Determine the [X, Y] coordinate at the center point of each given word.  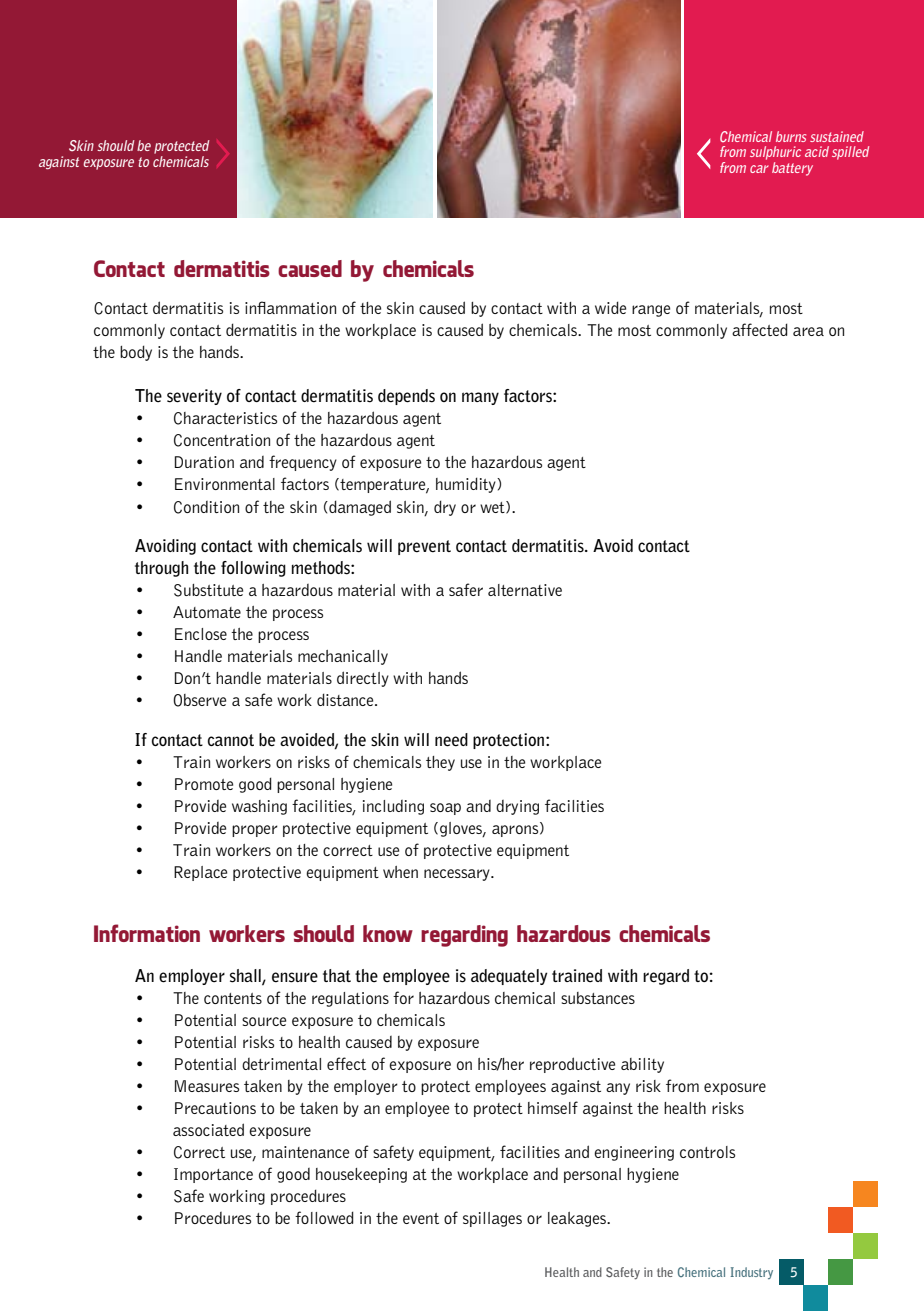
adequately [509, 977]
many [480, 398]
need [451, 740]
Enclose [201, 634]
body [136, 353]
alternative [525, 590]
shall [246, 976]
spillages [492, 1219]
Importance [213, 1175]
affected [760, 329]
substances [598, 998]
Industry [752, 1273]
